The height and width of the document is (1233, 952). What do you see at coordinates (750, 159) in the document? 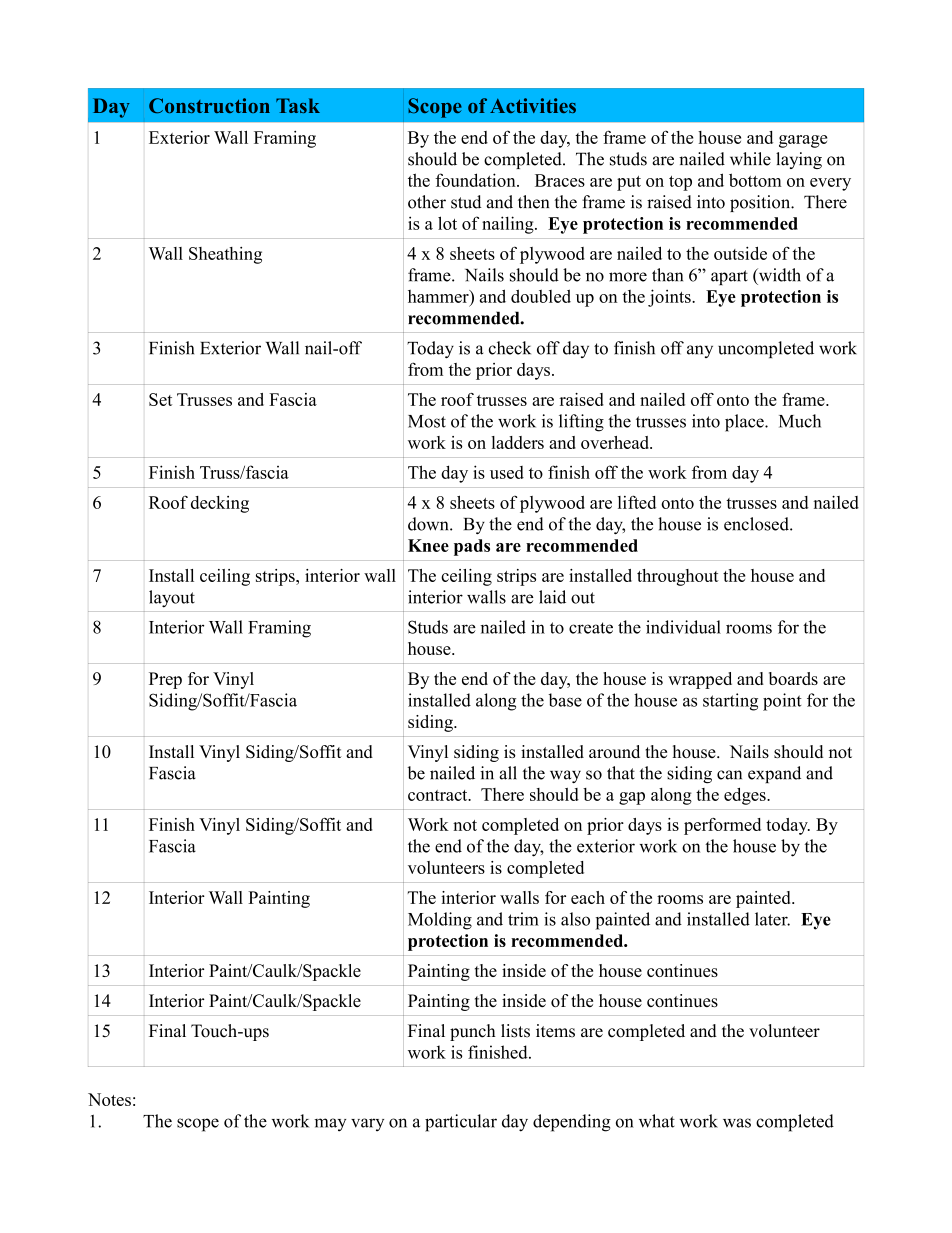
I see `while` at bounding box center [750, 159].
